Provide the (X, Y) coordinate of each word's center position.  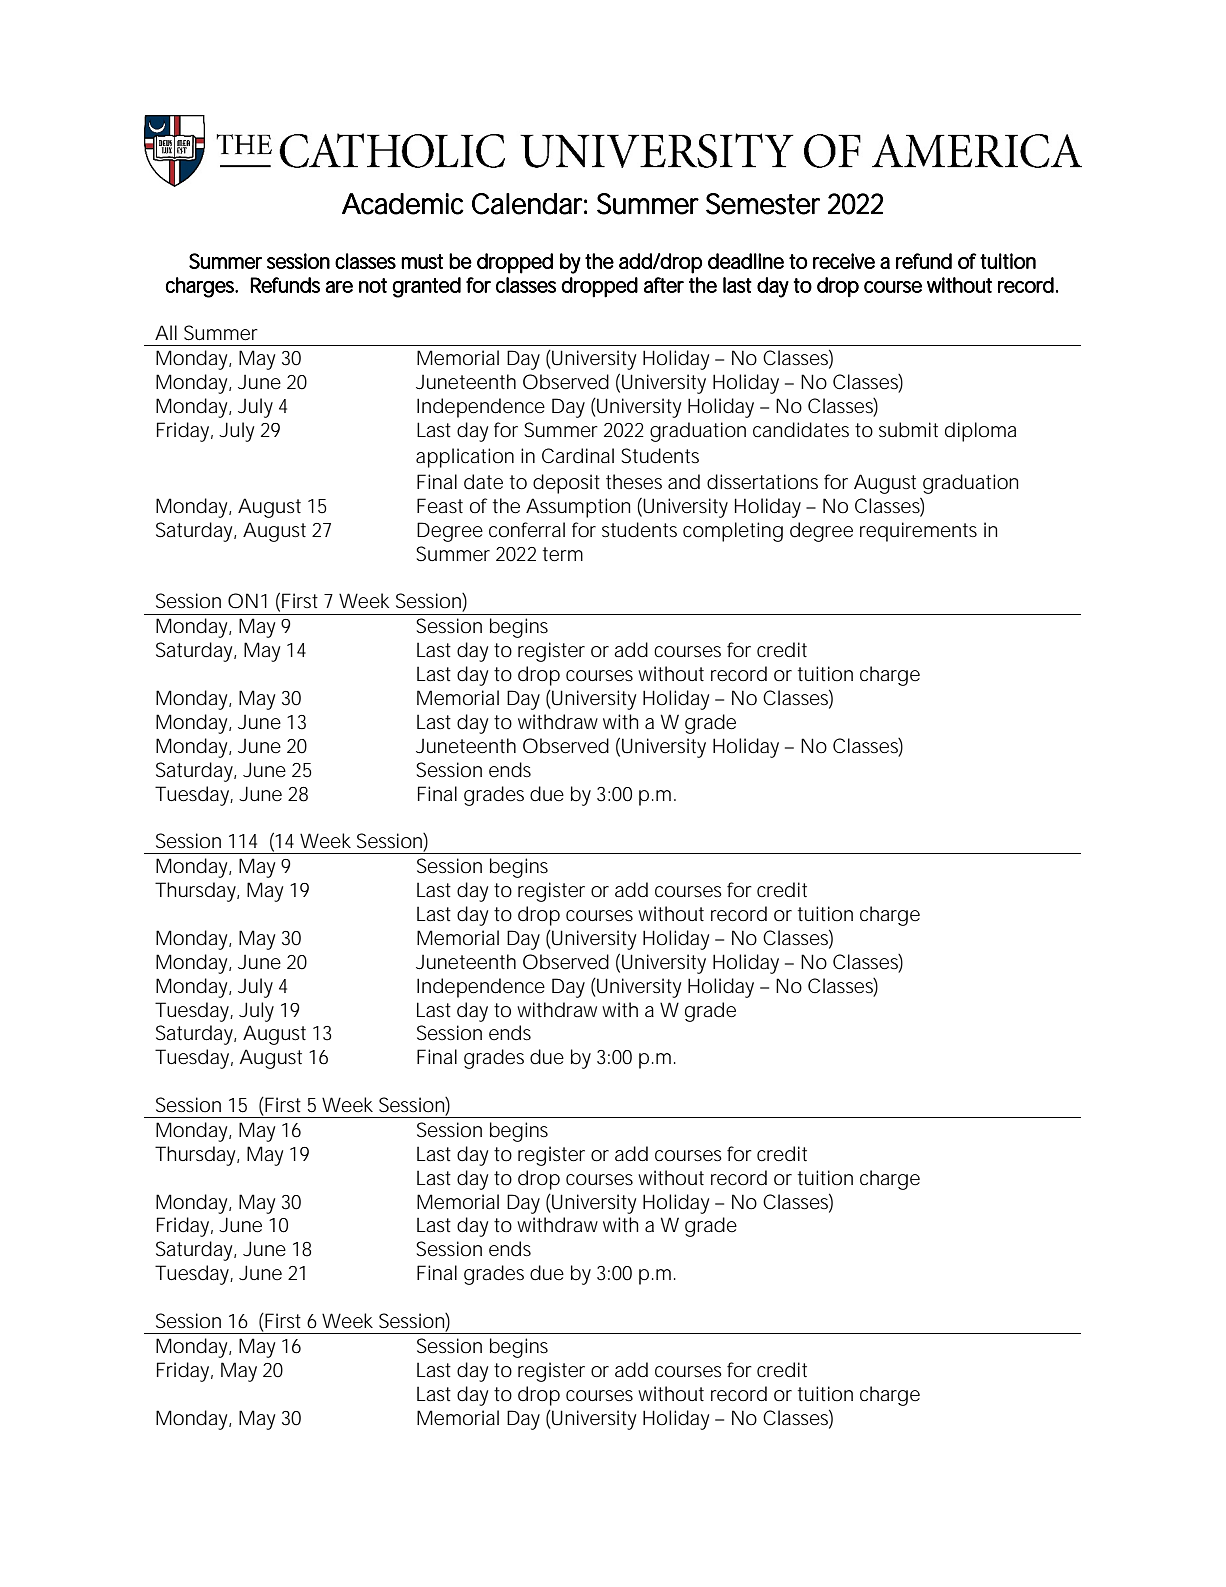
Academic (403, 204)
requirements (918, 532)
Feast (440, 505)
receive (844, 261)
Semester (763, 204)
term (563, 554)
